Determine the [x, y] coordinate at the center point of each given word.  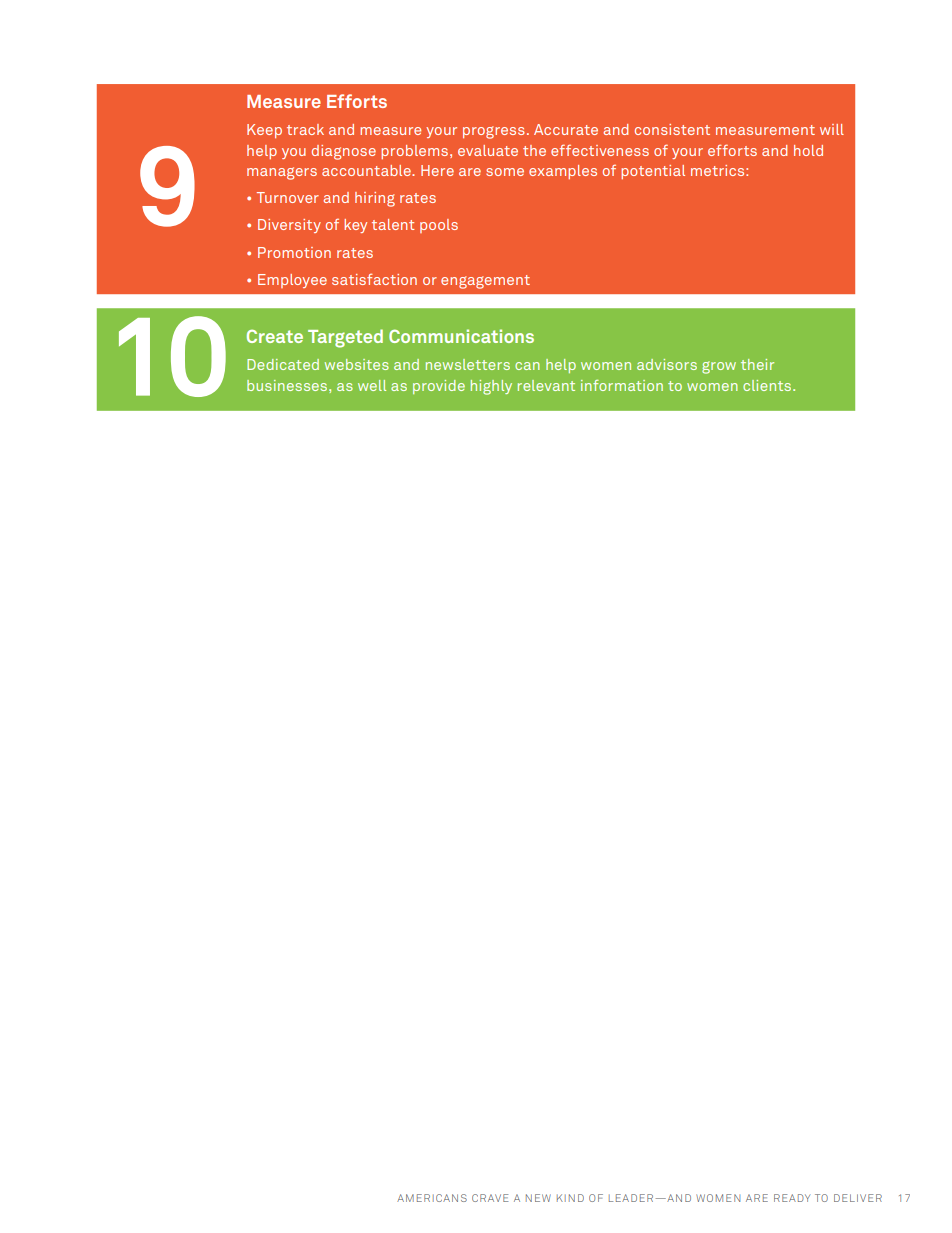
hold [808, 150]
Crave [490, 1198]
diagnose [344, 152]
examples [563, 172]
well [372, 385]
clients [768, 385]
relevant [546, 385]
